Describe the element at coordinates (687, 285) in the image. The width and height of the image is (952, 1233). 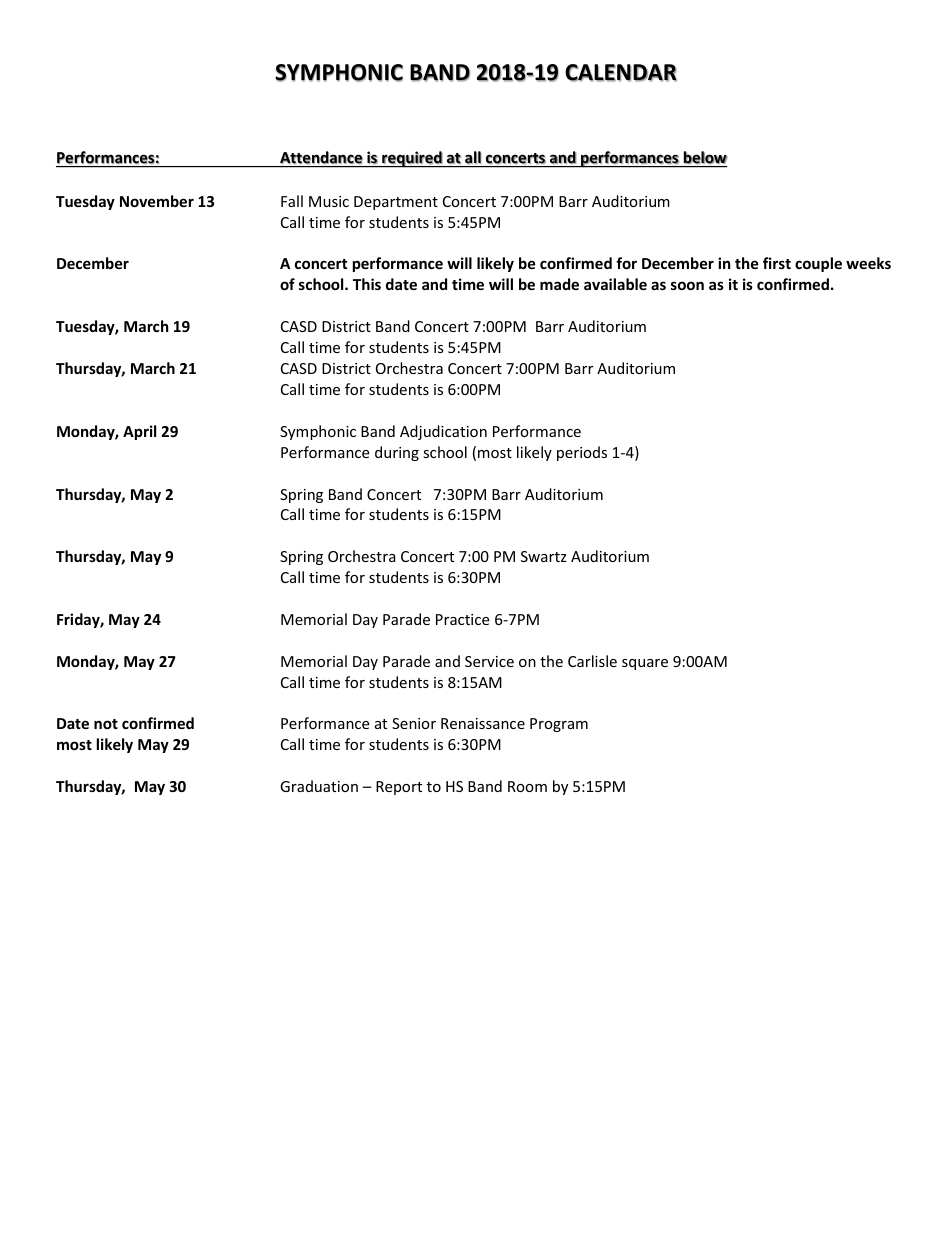
I see `soon` at that location.
